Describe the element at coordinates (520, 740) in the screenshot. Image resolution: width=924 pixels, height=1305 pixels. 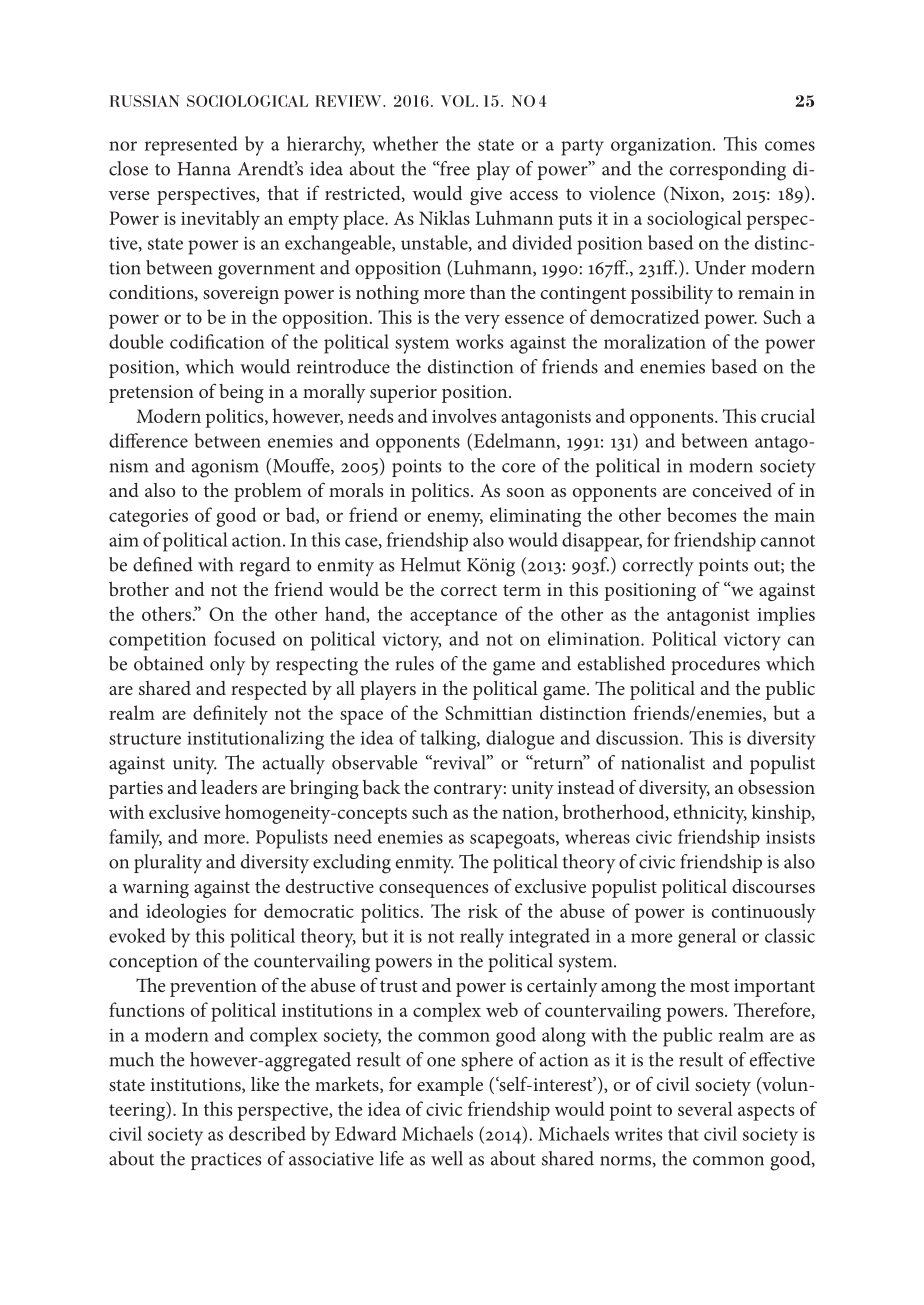
I see `dialogue` at that location.
